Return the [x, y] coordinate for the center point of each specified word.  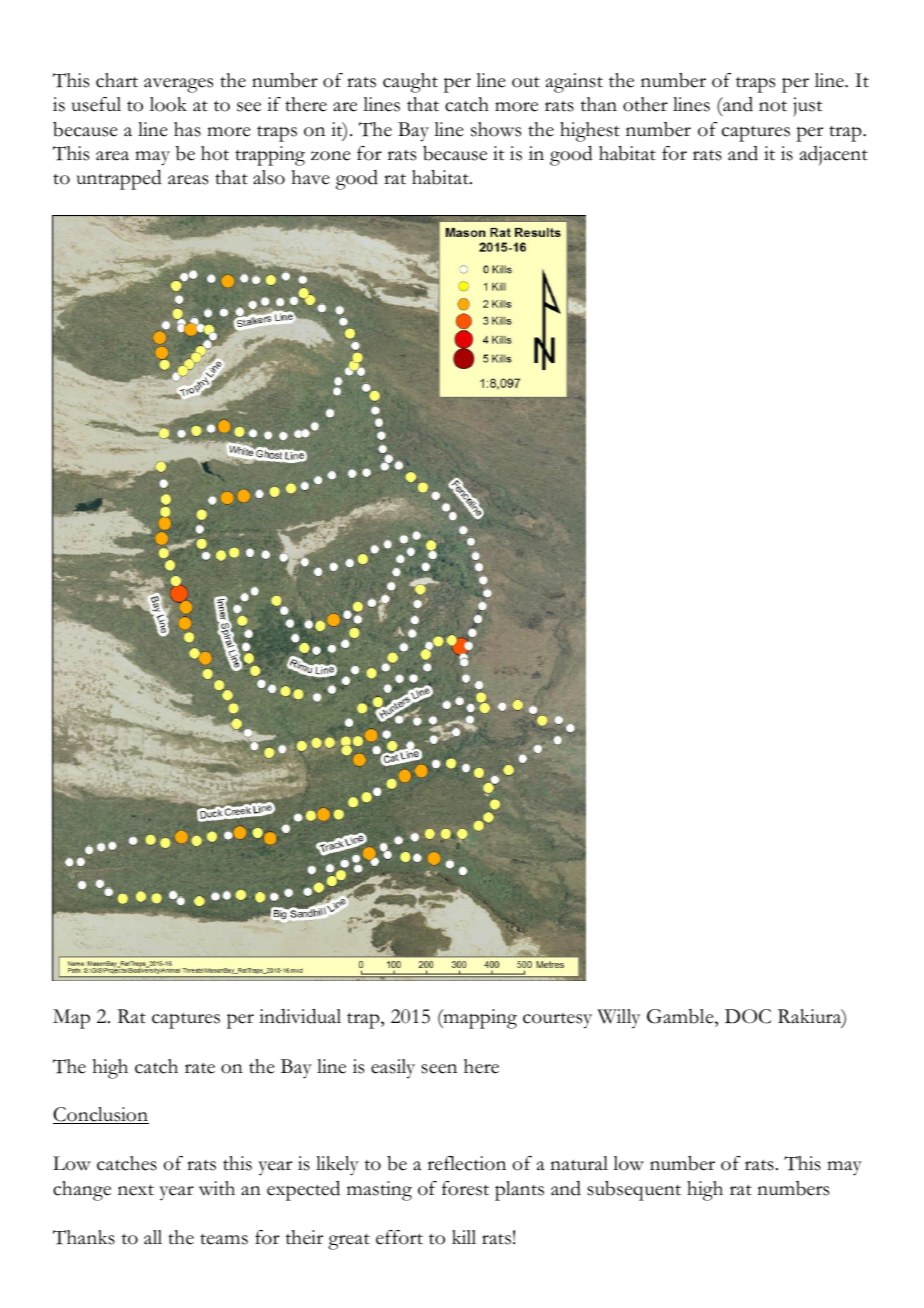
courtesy [557, 1021]
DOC [748, 1016]
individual [300, 1016]
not [773, 106]
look [168, 104]
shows [496, 129]
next [136, 1190]
